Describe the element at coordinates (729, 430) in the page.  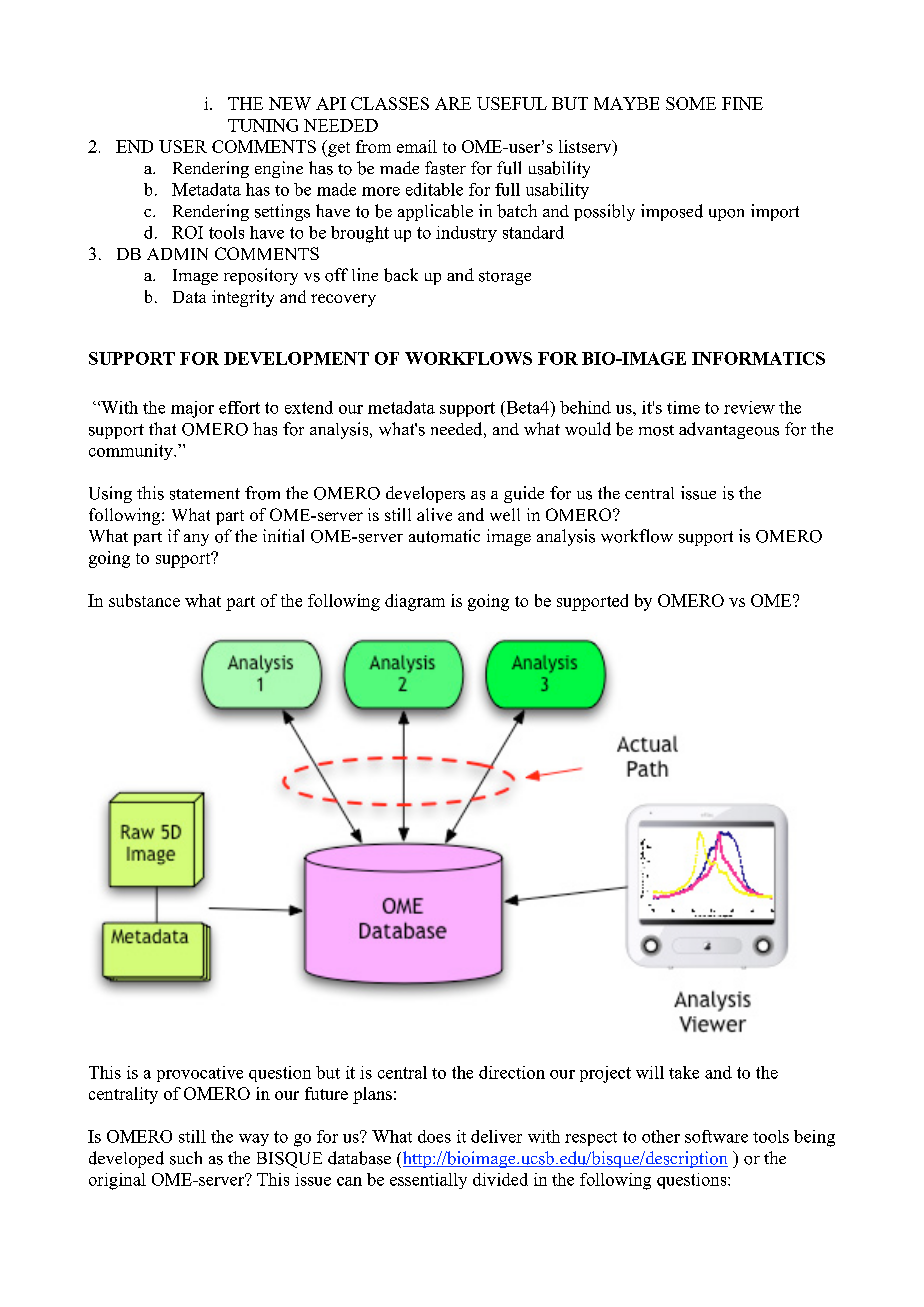
I see `advantageous` at that location.
